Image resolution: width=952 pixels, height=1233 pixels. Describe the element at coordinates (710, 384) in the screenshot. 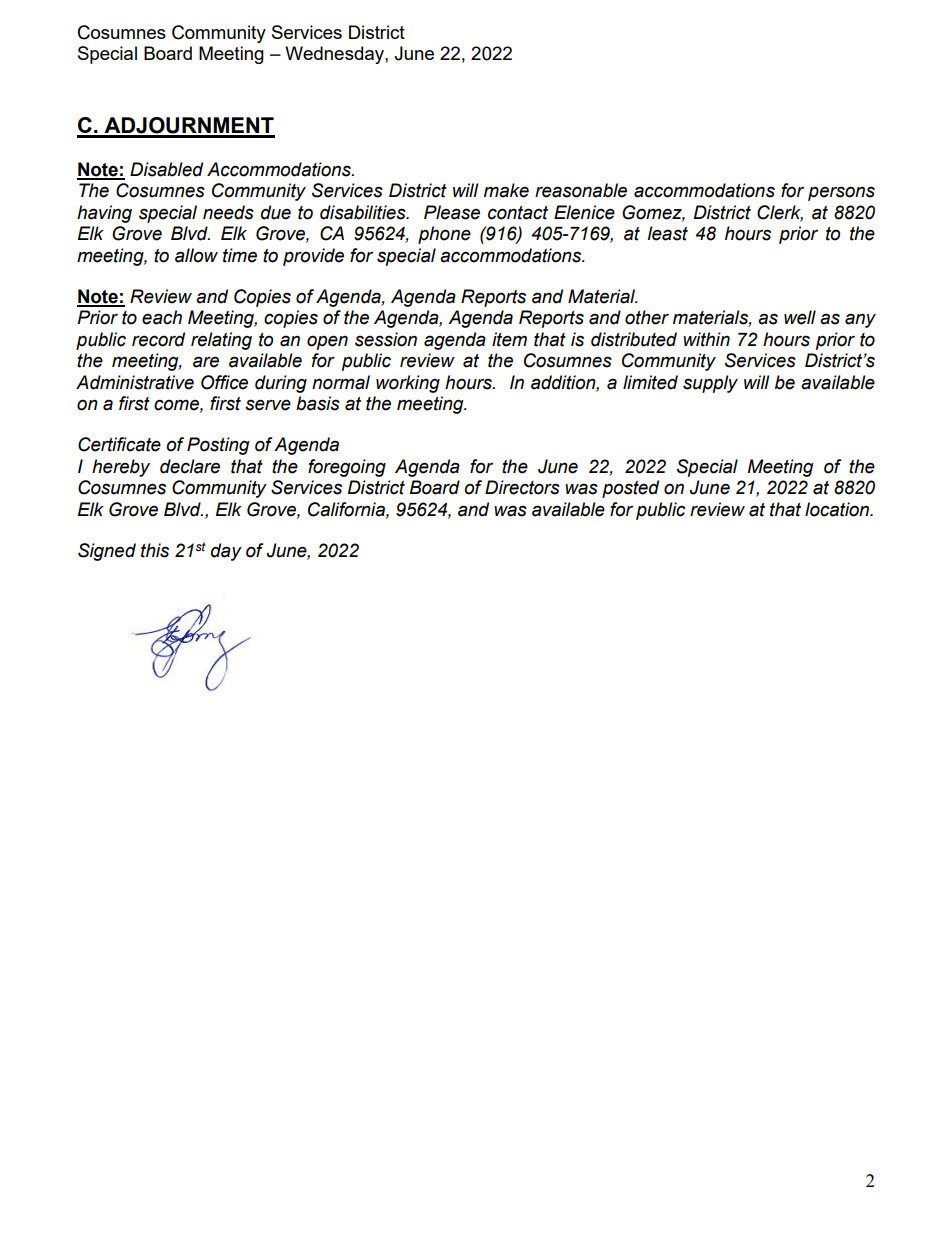

I see `supply` at that location.
